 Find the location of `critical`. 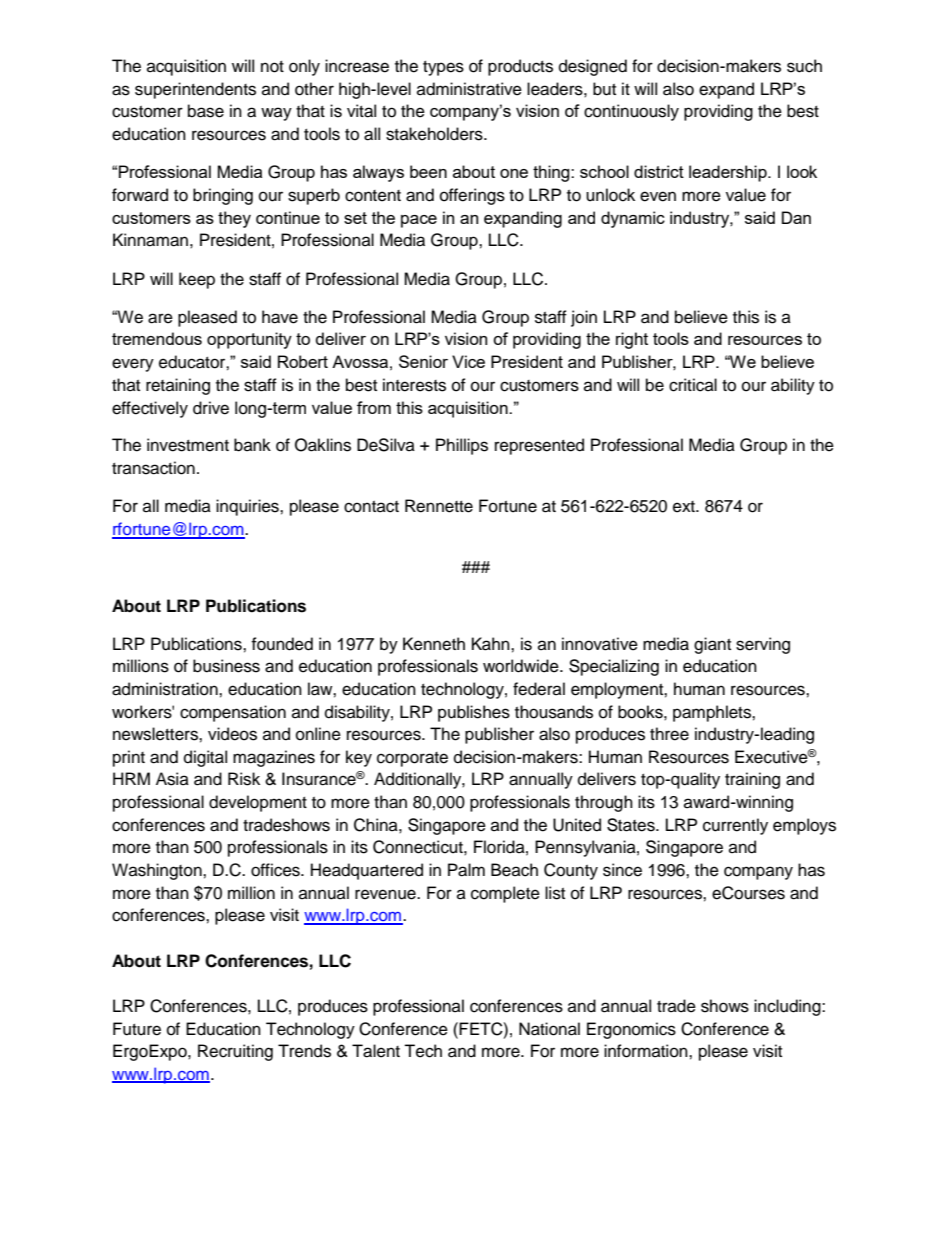

critical is located at coordinates (693, 385).
